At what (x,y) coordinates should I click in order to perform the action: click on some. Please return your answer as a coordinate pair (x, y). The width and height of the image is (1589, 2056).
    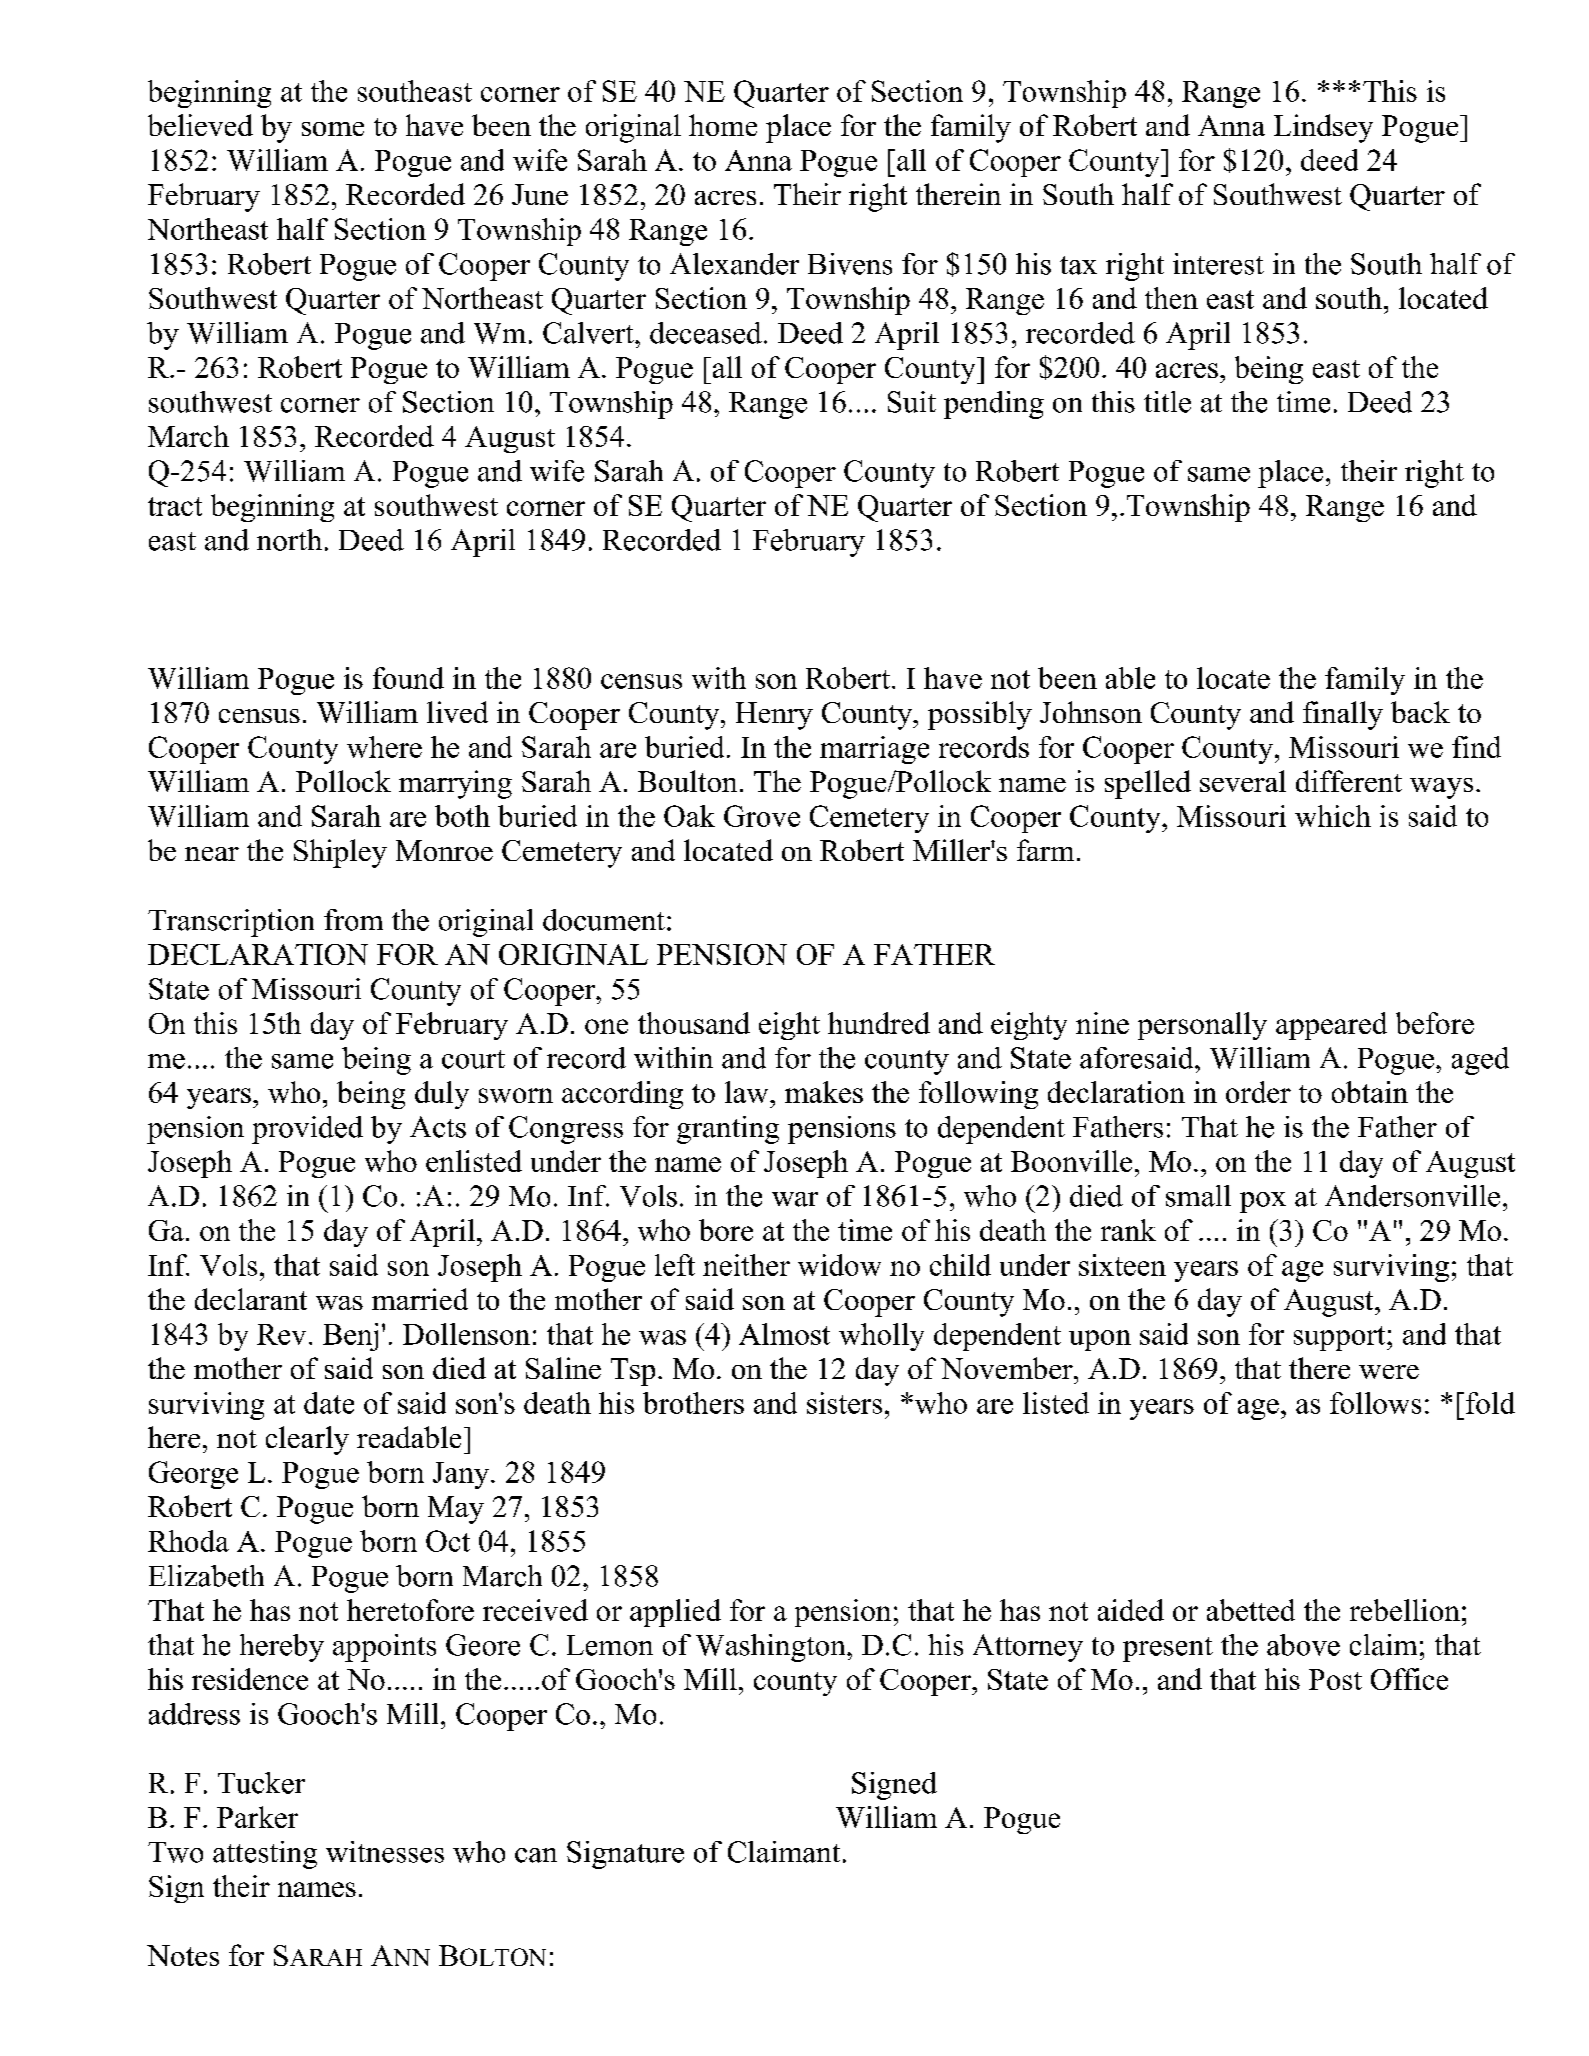
    Looking at the image, I should click on (333, 129).
